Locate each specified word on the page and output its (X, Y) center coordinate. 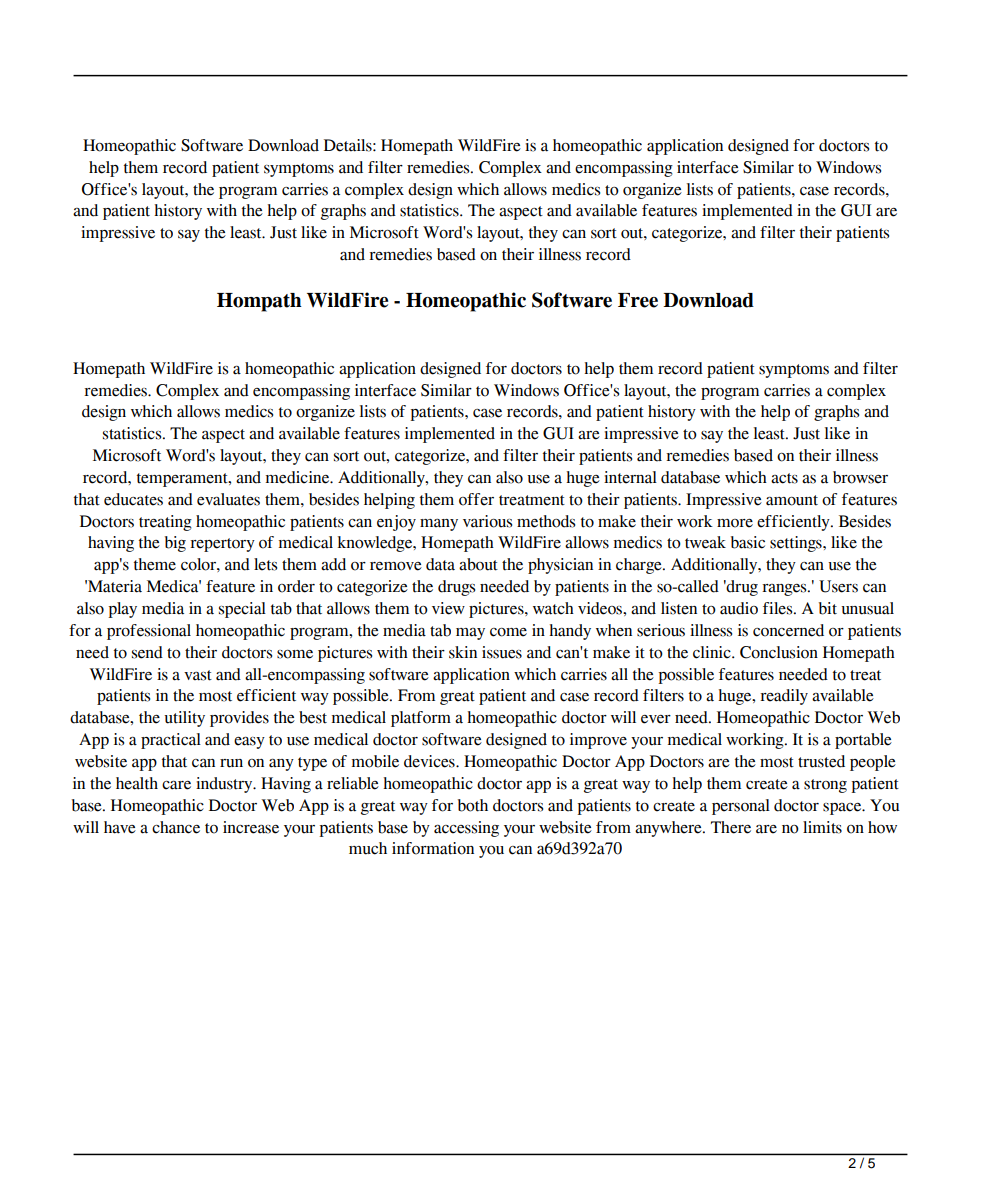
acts (784, 478)
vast (198, 675)
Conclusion (779, 652)
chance (176, 827)
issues (502, 652)
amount (792, 500)
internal (630, 477)
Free (638, 300)
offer (476, 499)
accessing (466, 829)
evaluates (228, 499)
